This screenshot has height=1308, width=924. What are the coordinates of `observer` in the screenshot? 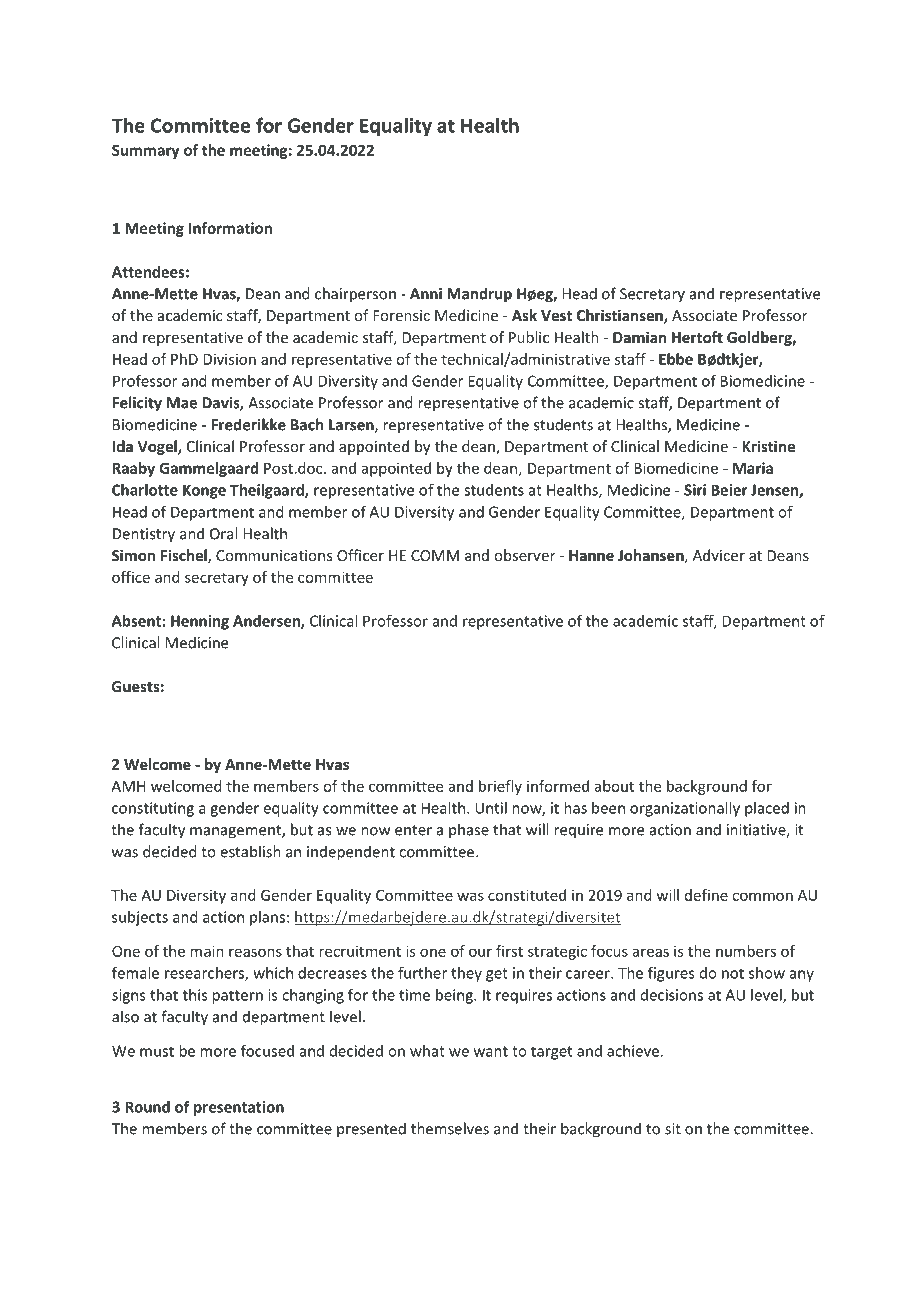 It's located at (524, 555).
